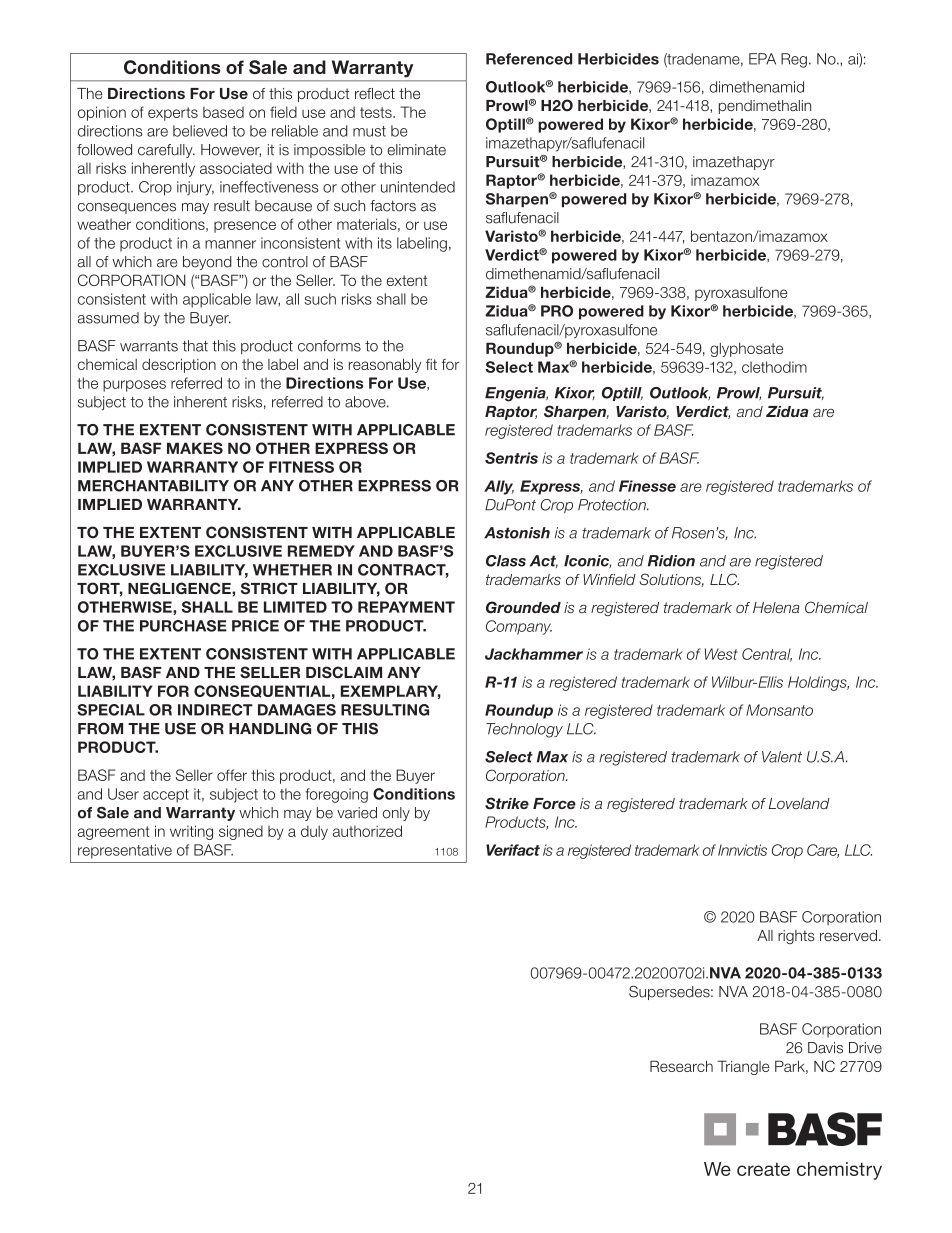  Describe the element at coordinates (506, 561) in the screenshot. I see `Class` at that location.
